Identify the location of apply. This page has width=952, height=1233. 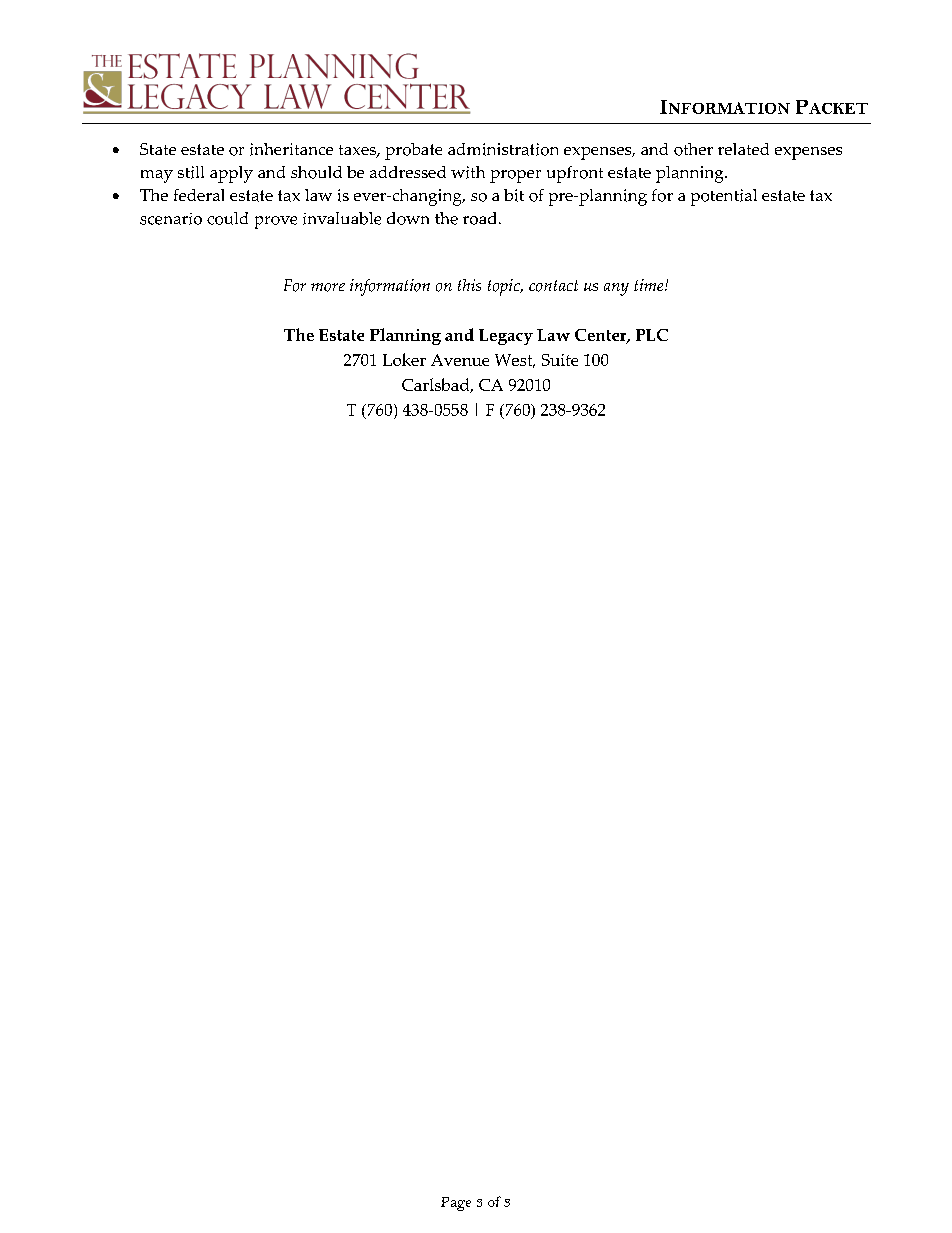
(231, 174).
